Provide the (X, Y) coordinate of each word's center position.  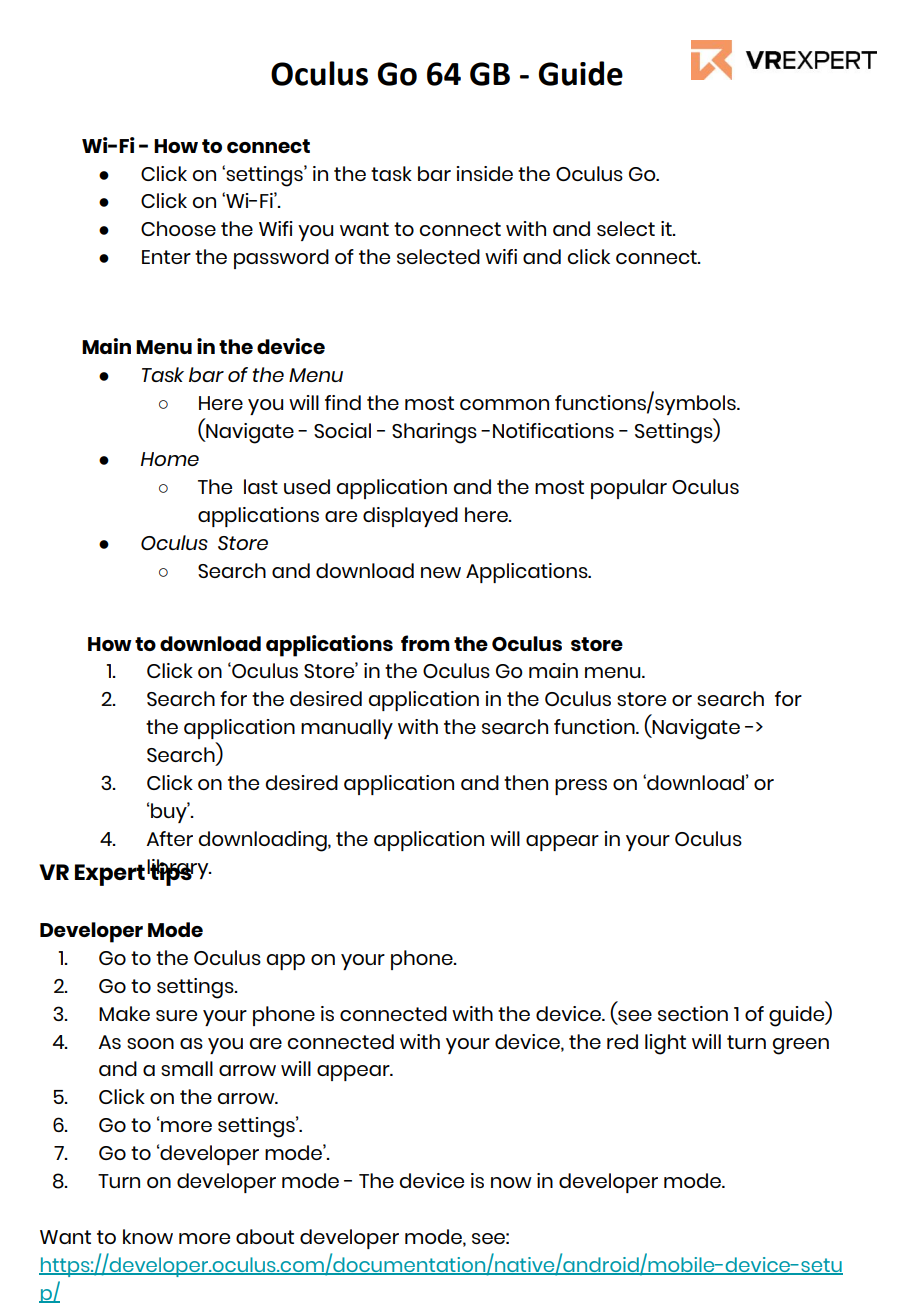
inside (485, 173)
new (441, 572)
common (504, 404)
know (148, 1236)
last (261, 486)
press (581, 787)
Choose (178, 228)
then (526, 782)
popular (629, 489)
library (179, 870)
